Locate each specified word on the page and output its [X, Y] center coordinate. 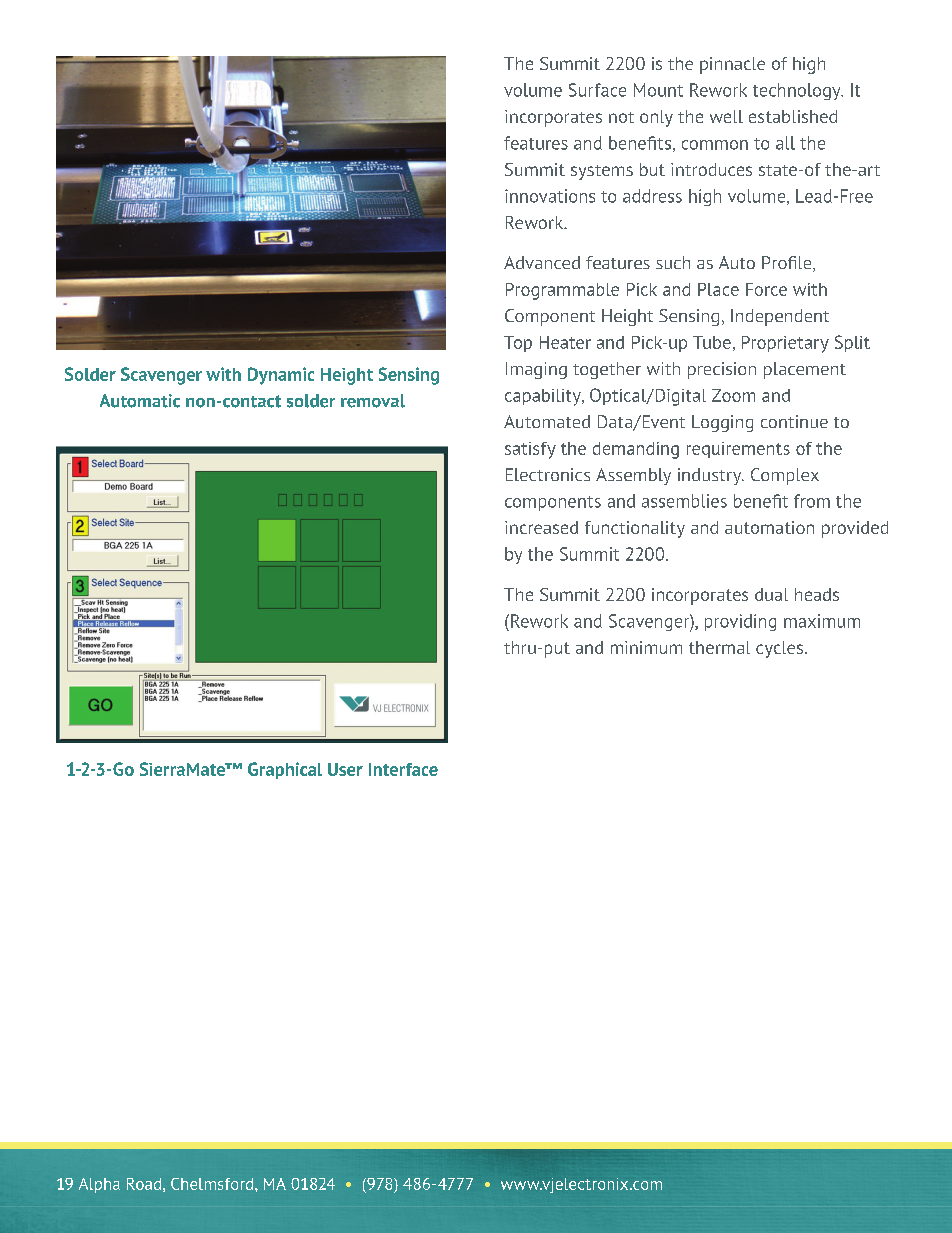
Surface [597, 90]
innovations [550, 196]
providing [740, 622]
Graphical [285, 770]
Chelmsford [213, 1184]
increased [541, 527]
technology [798, 91]
